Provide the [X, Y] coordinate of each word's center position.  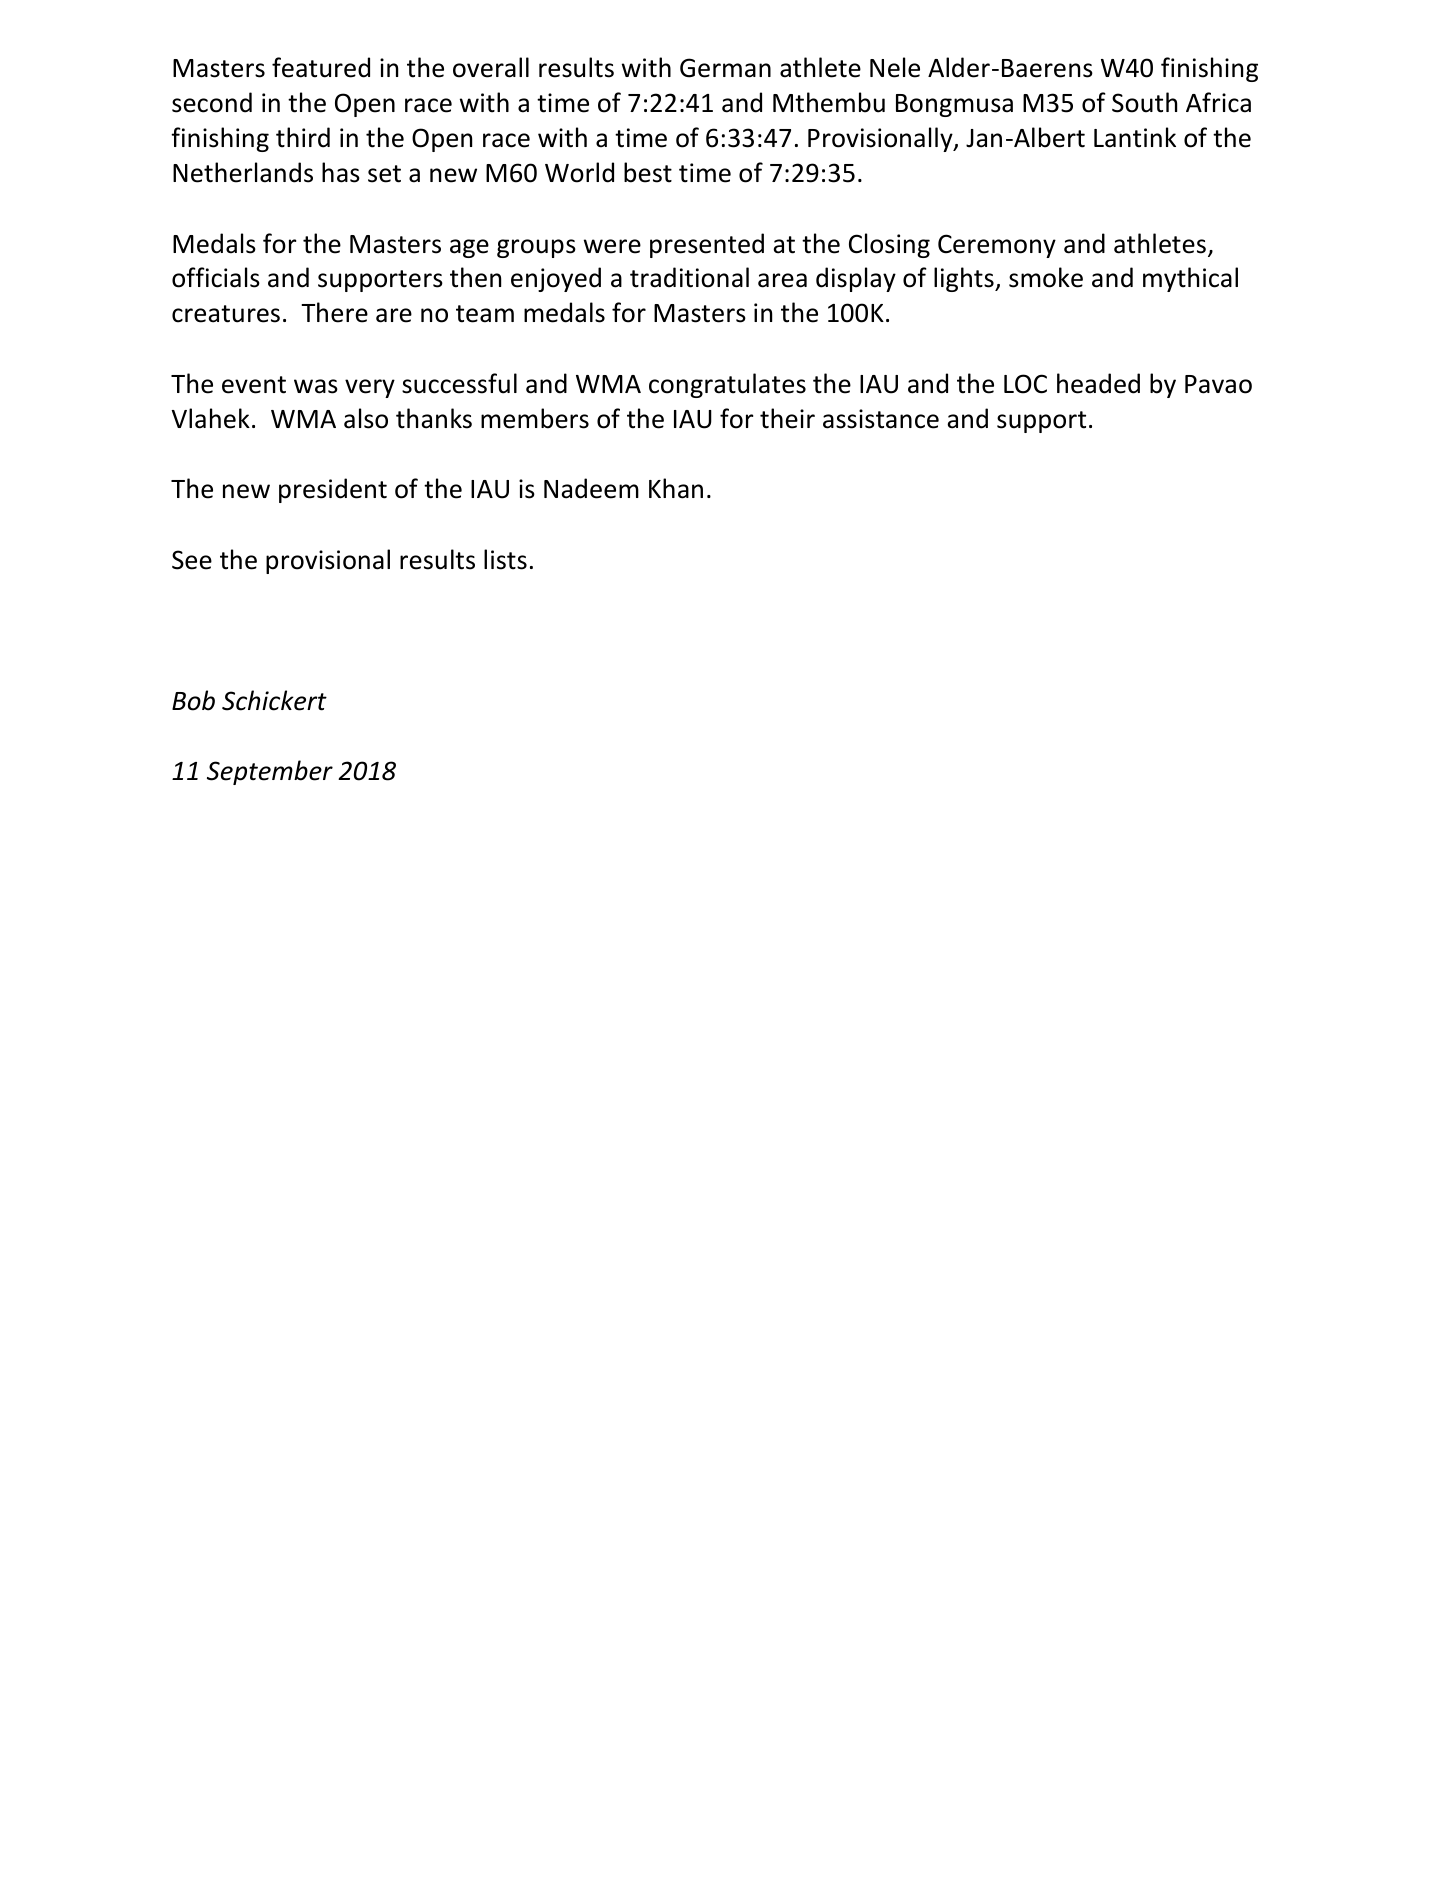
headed [1098, 383]
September [270, 772]
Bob [193, 700]
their [787, 418]
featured [321, 67]
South [1144, 102]
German [725, 68]
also [366, 418]
